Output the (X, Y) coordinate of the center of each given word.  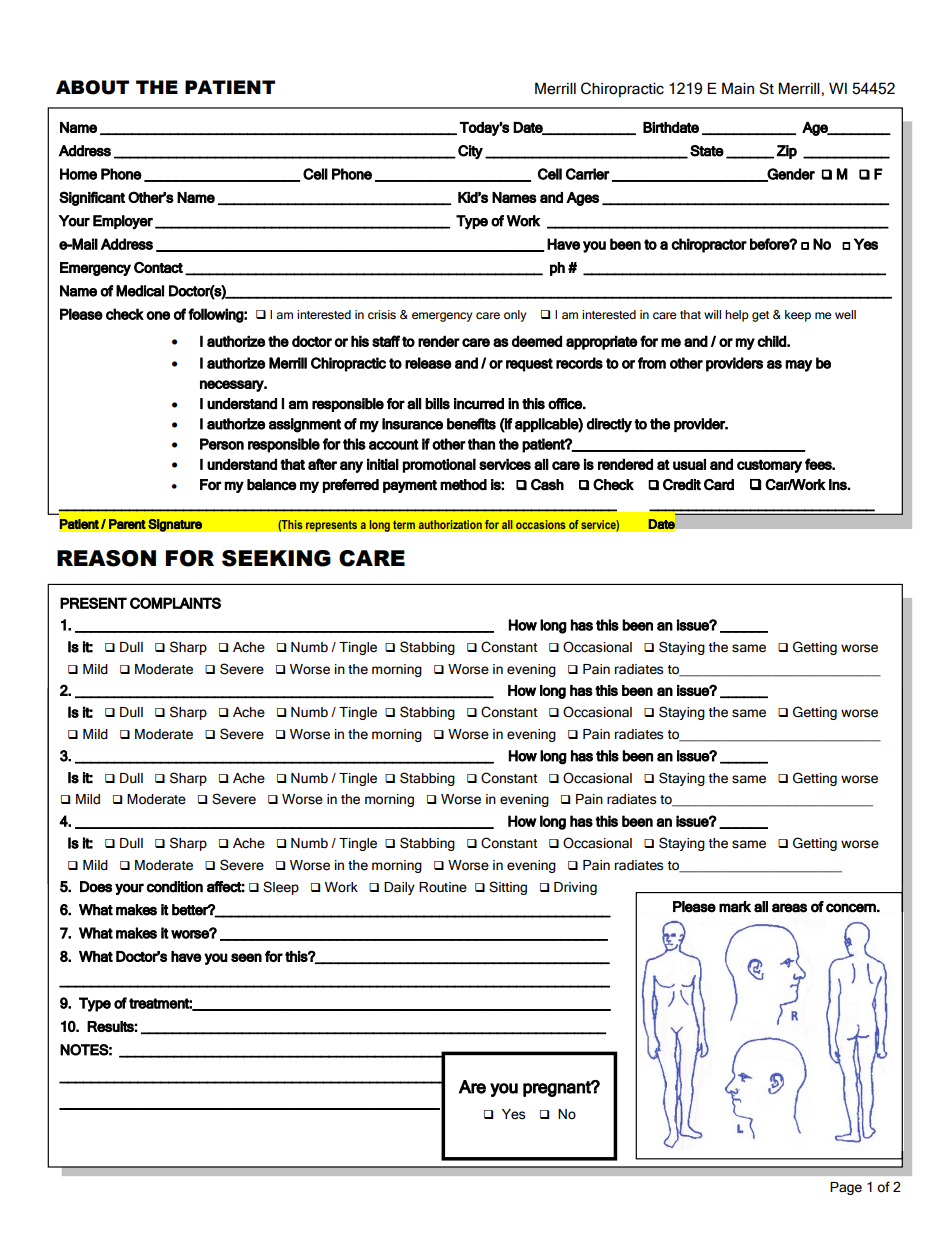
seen (246, 957)
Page (846, 1188)
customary (769, 466)
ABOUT (92, 87)
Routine (443, 887)
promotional (439, 466)
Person (222, 444)
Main (738, 88)
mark (735, 907)
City (470, 152)
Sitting (508, 888)
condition (175, 887)
